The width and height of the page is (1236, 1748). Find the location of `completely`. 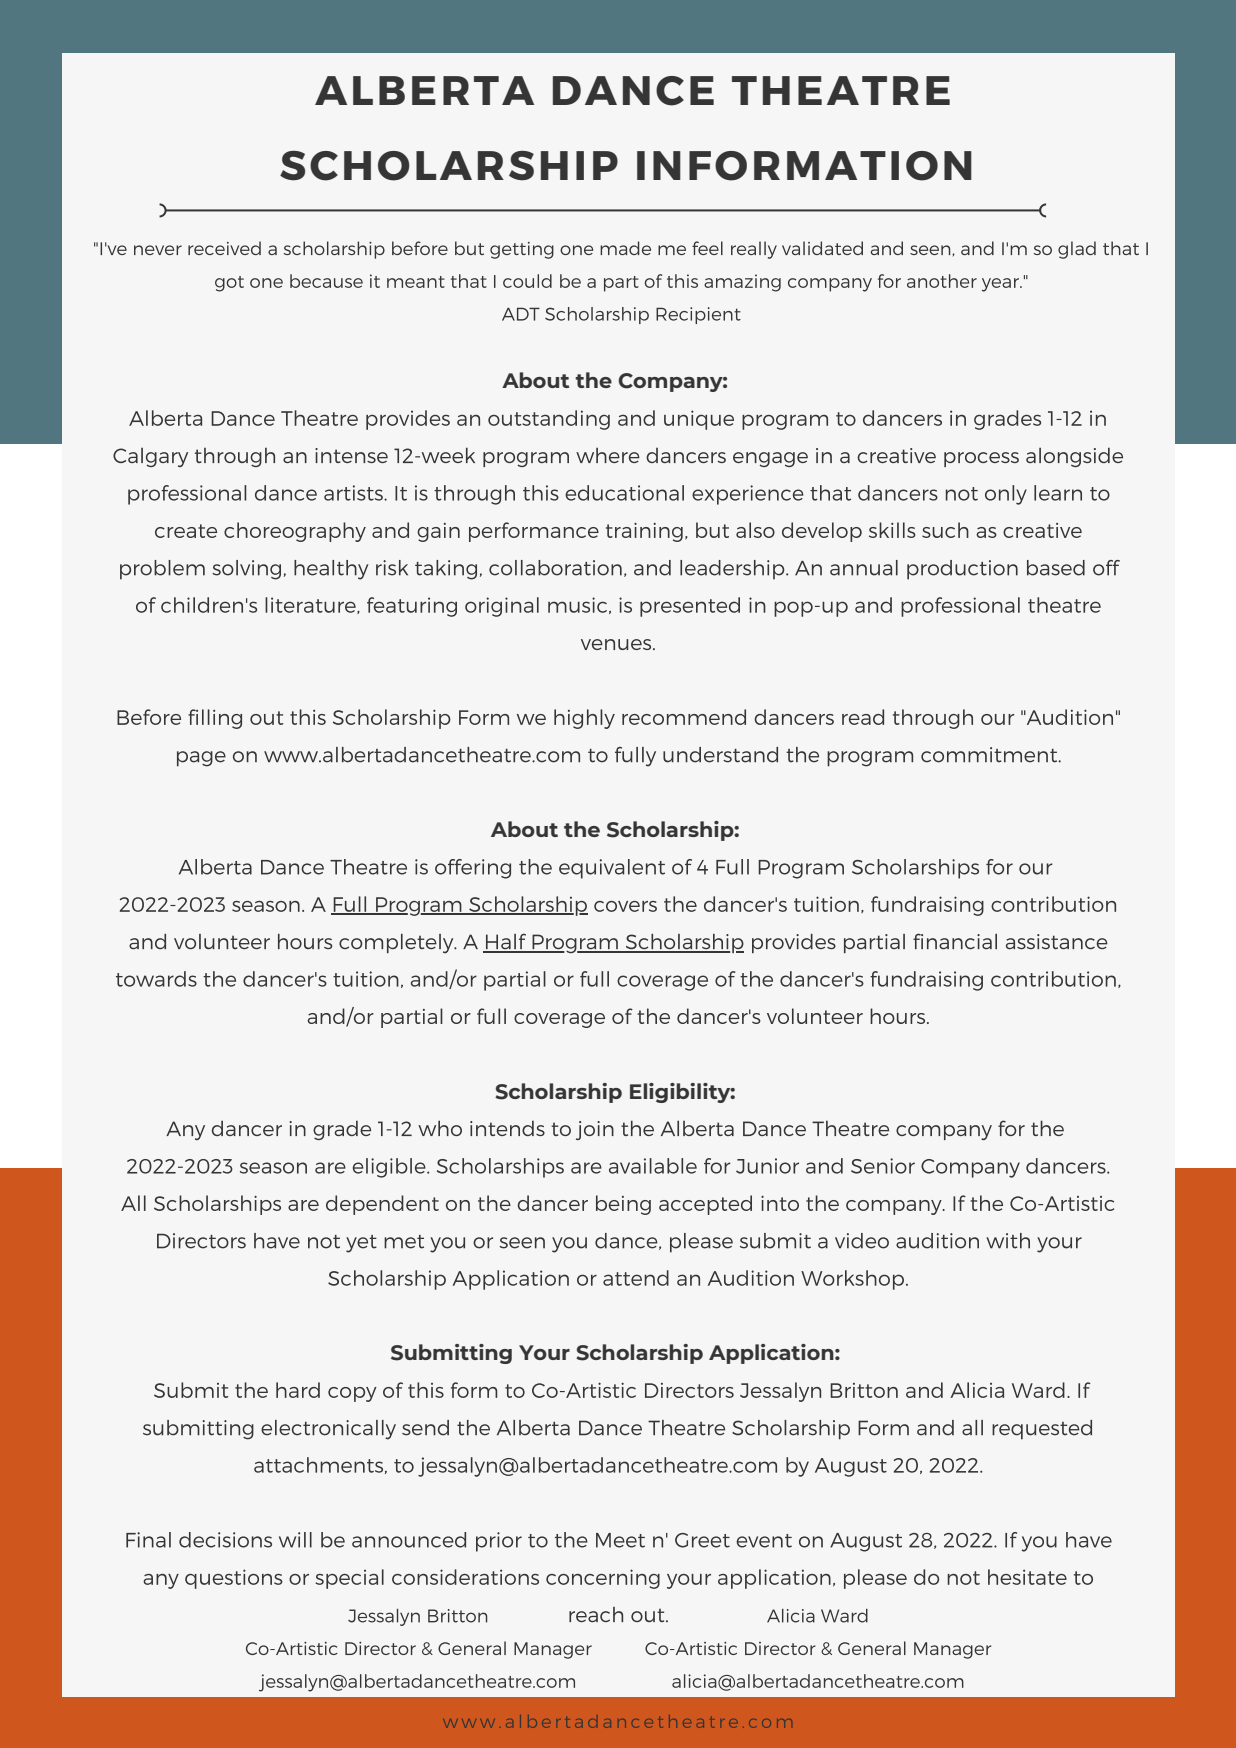

completely is located at coordinates (397, 944).
